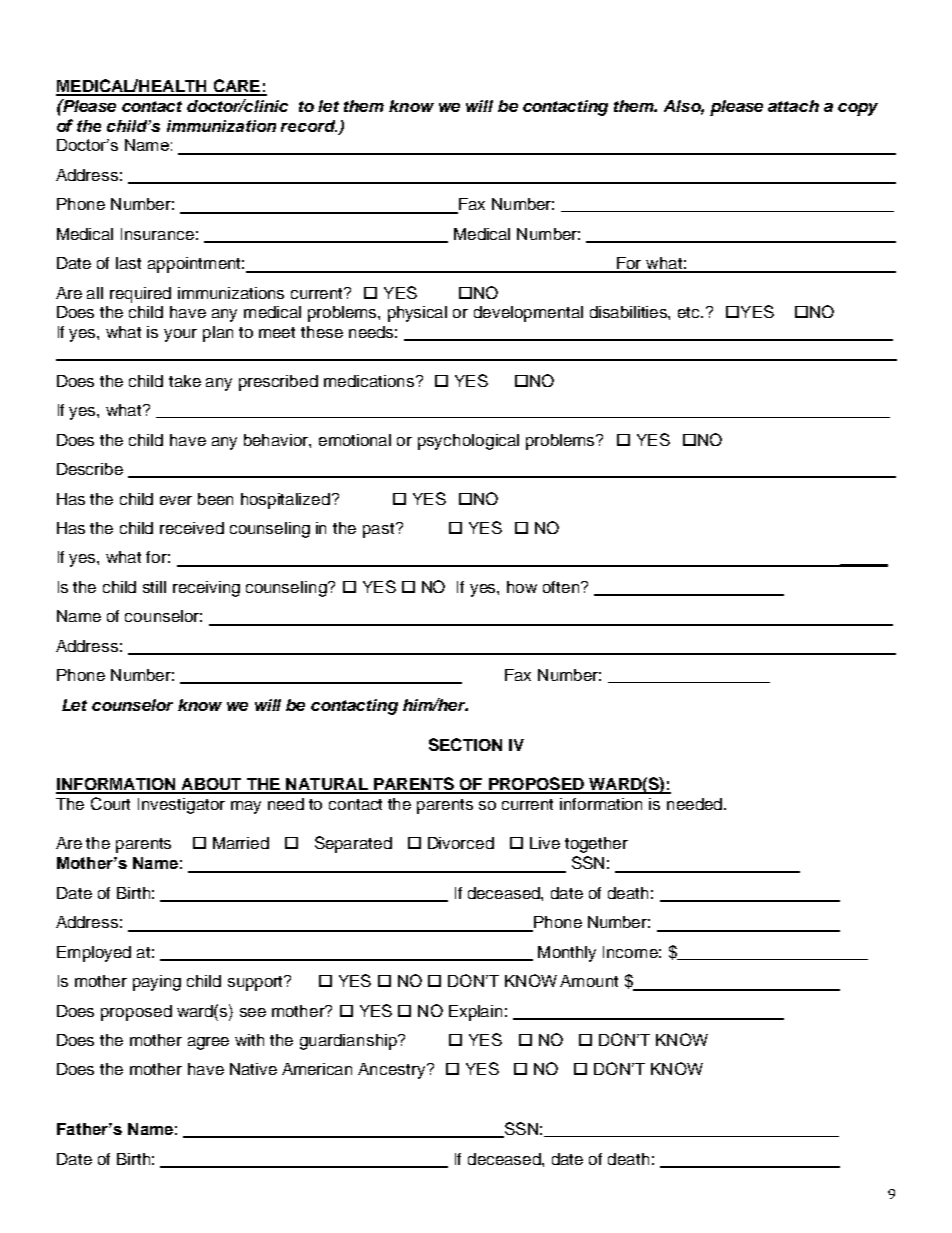 The image size is (952, 1233). What do you see at coordinates (528, 314) in the screenshot?
I see `developmental` at bounding box center [528, 314].
